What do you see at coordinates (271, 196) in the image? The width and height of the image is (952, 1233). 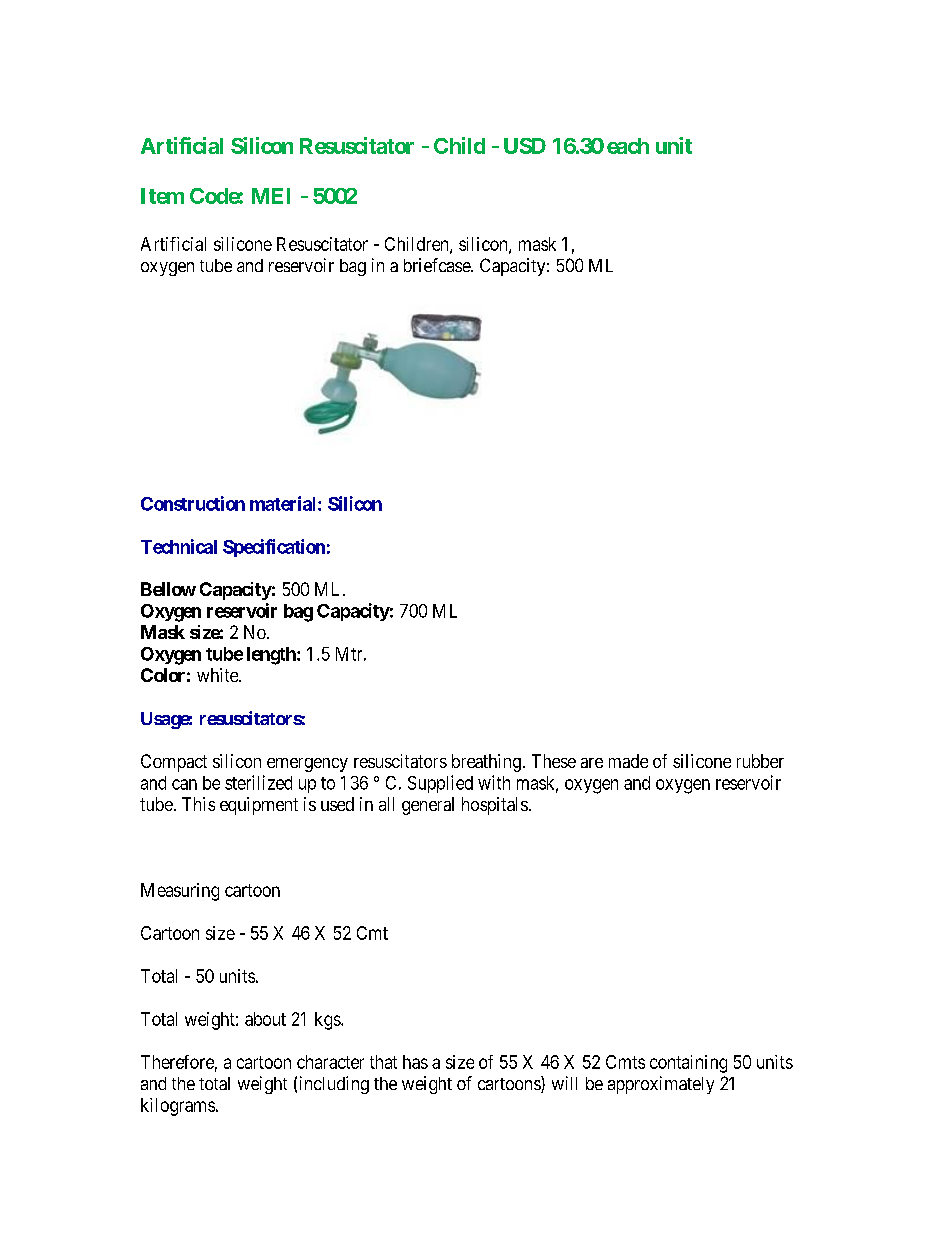 I see `MEI` at bounding box center [271, 196].
